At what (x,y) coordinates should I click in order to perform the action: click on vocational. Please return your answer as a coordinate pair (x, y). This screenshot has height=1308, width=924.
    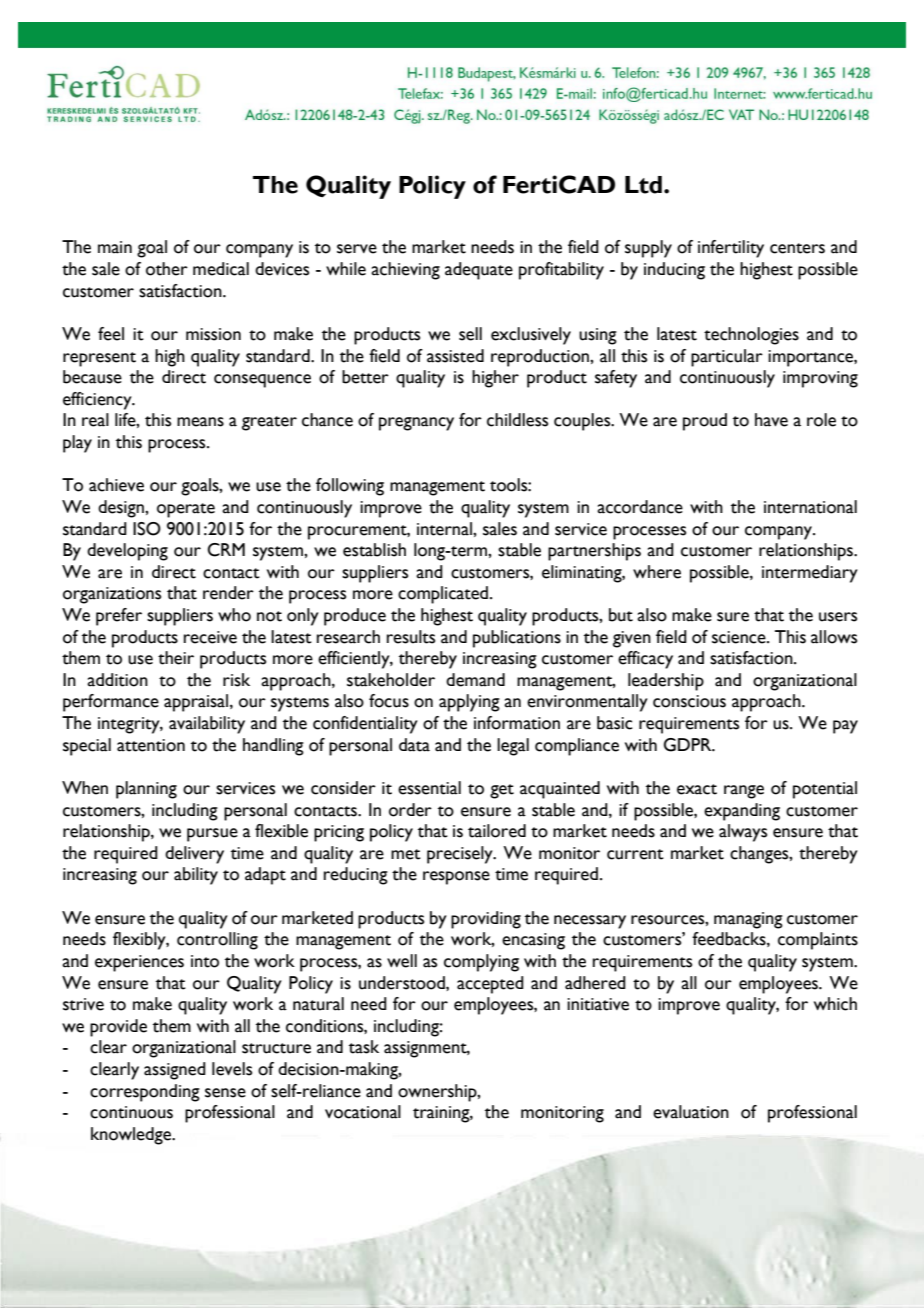
    Looking at the image, I should click on (363, 1112).
